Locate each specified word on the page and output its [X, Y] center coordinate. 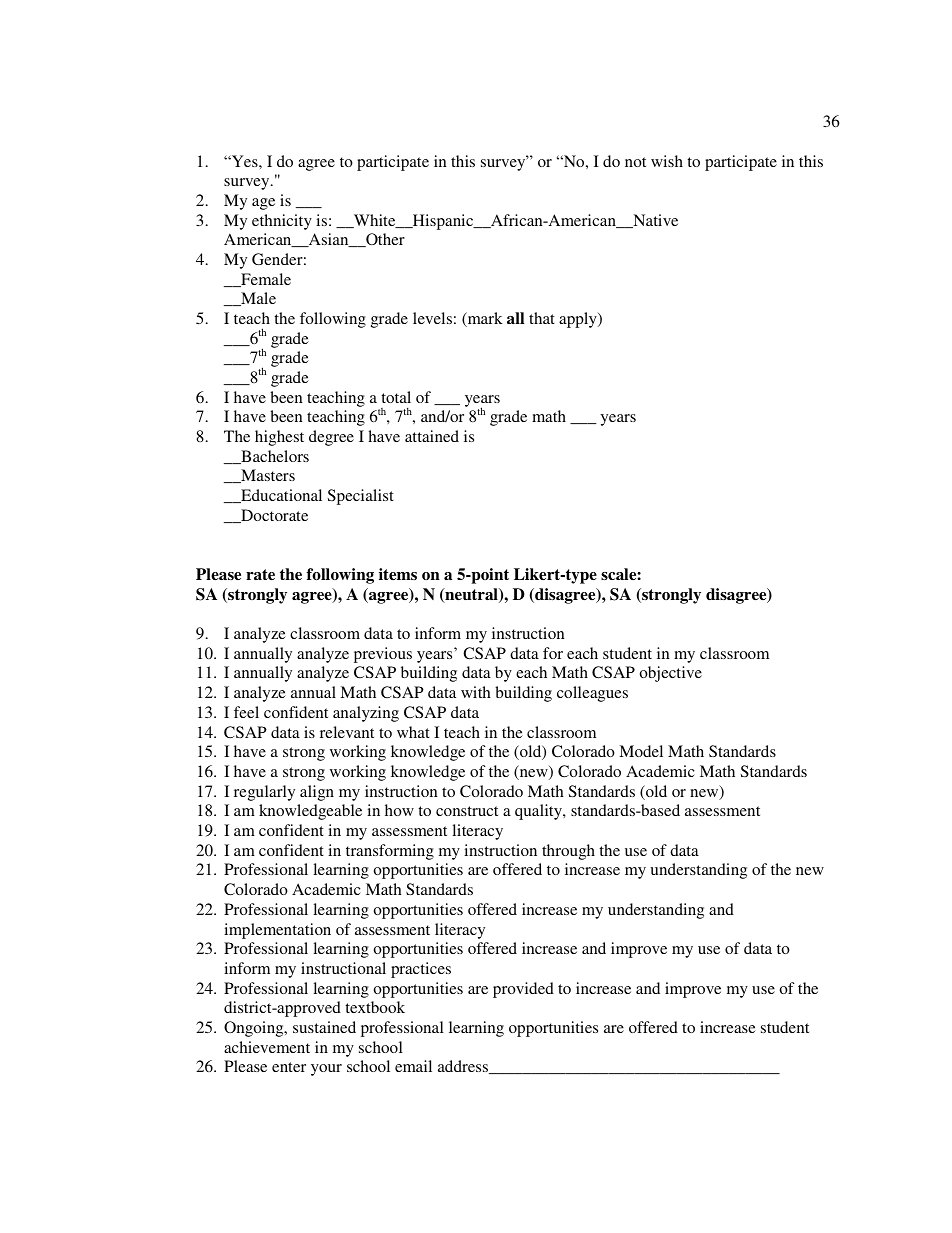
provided [523, 990]
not [635, 162]
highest [279, 438]
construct [467, 811]
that [542, 318]
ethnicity [282, 222]
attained [432, 436]
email [413, 1066]
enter [289, 1067]
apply [579, 320]
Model [641, 751]
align [317, 793]
